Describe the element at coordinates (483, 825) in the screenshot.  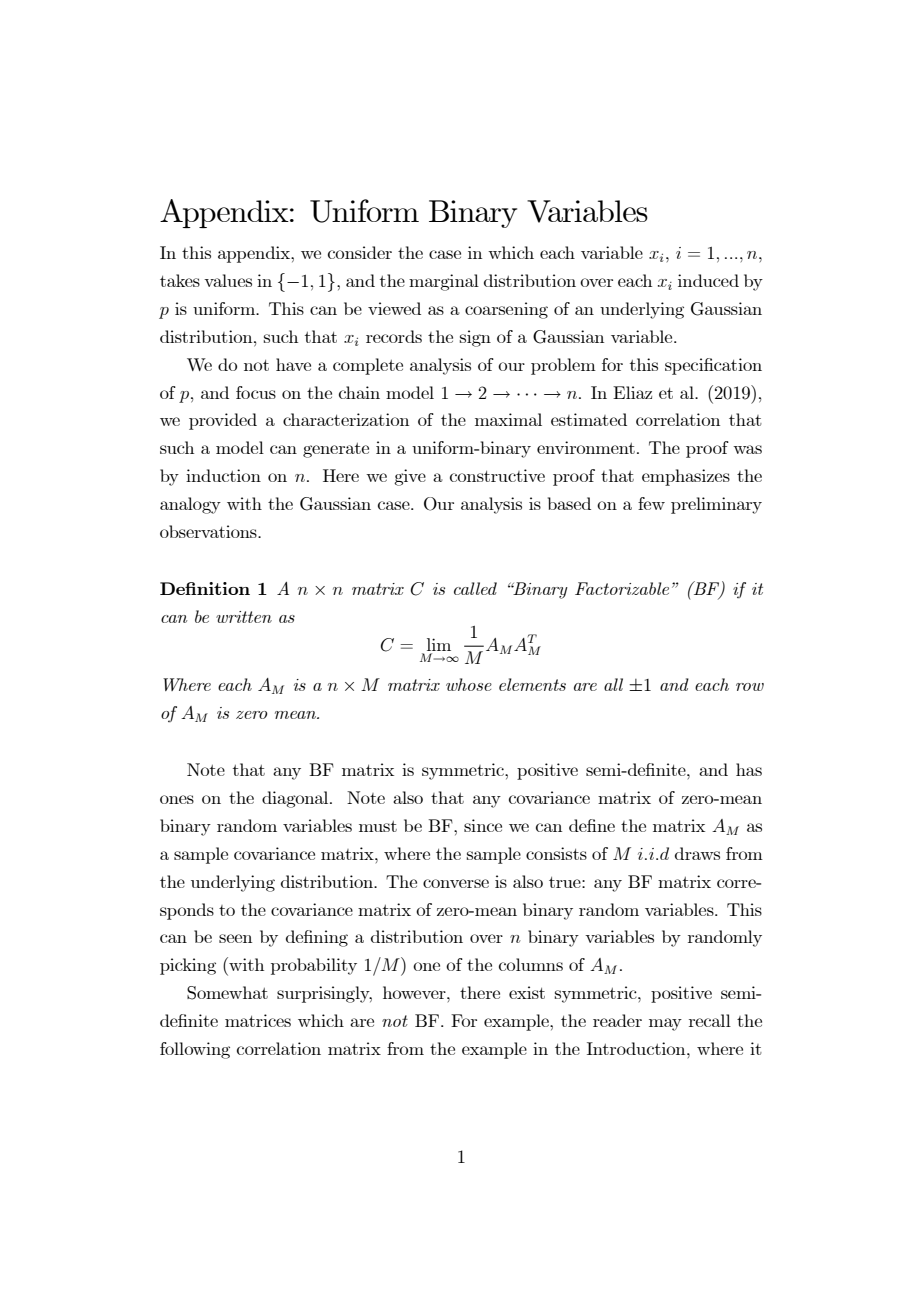
I see `since` at that location.
